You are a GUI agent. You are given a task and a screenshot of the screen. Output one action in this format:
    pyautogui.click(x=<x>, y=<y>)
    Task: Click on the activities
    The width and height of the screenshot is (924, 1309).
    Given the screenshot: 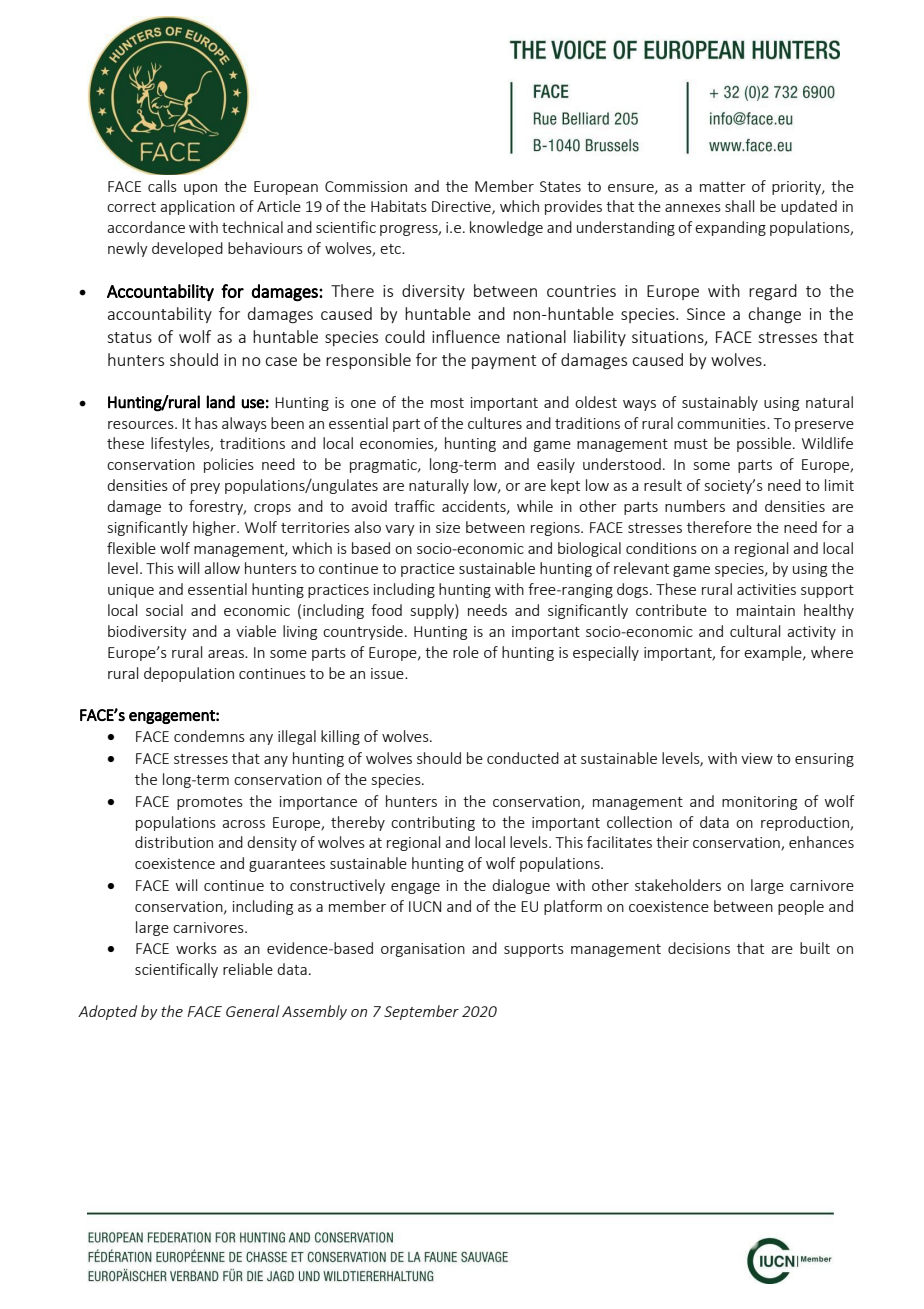 What is the action you would take?
    pyautogui.click(x=766, y=589)
